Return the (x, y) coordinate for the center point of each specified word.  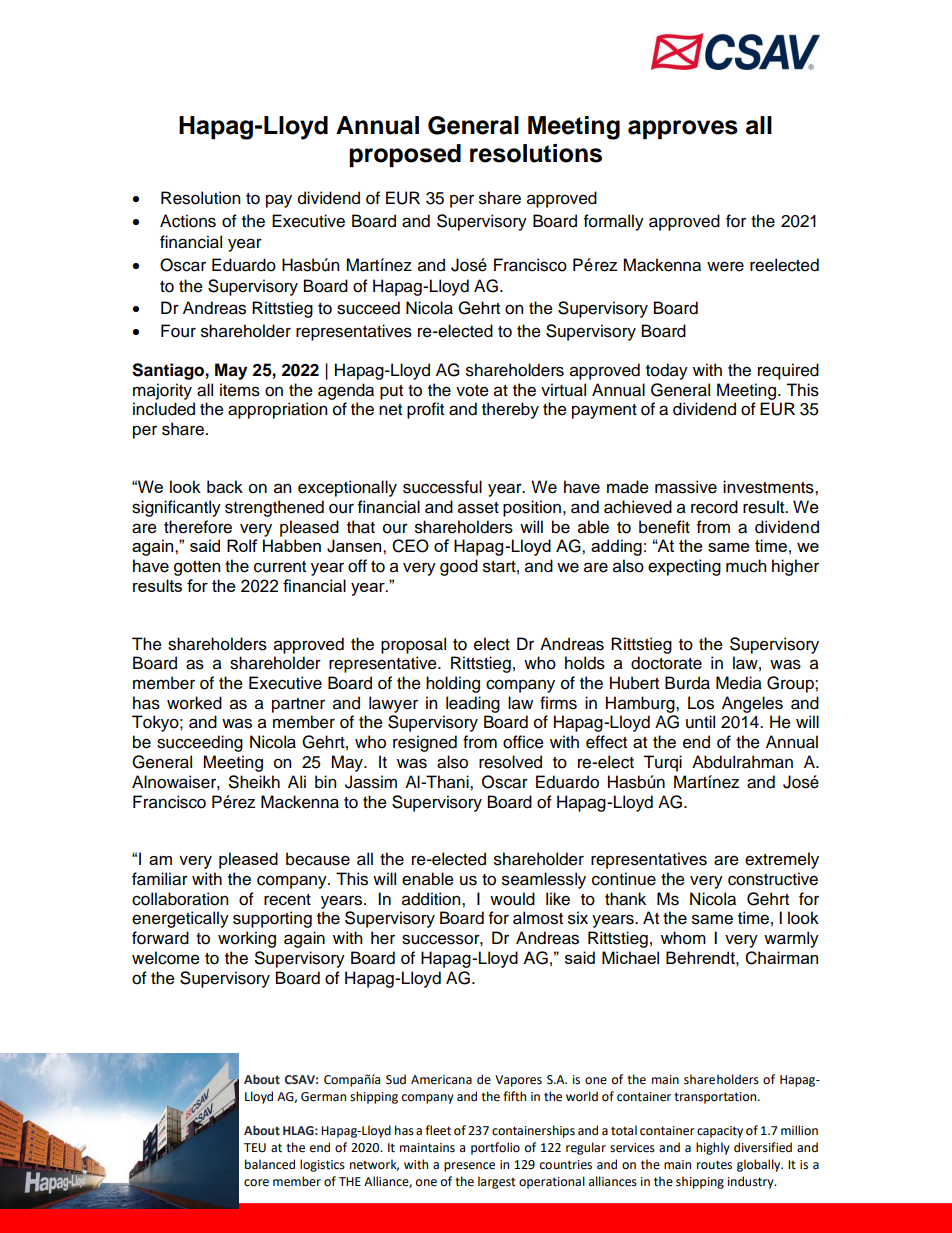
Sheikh (254, 782)
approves (683, 129)
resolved (510, 762)
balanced (270, 1164)
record (714, 507)
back (225, 487)
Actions (188, 221)
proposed (405, 155)
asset (478, 508)
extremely (782, 860)
